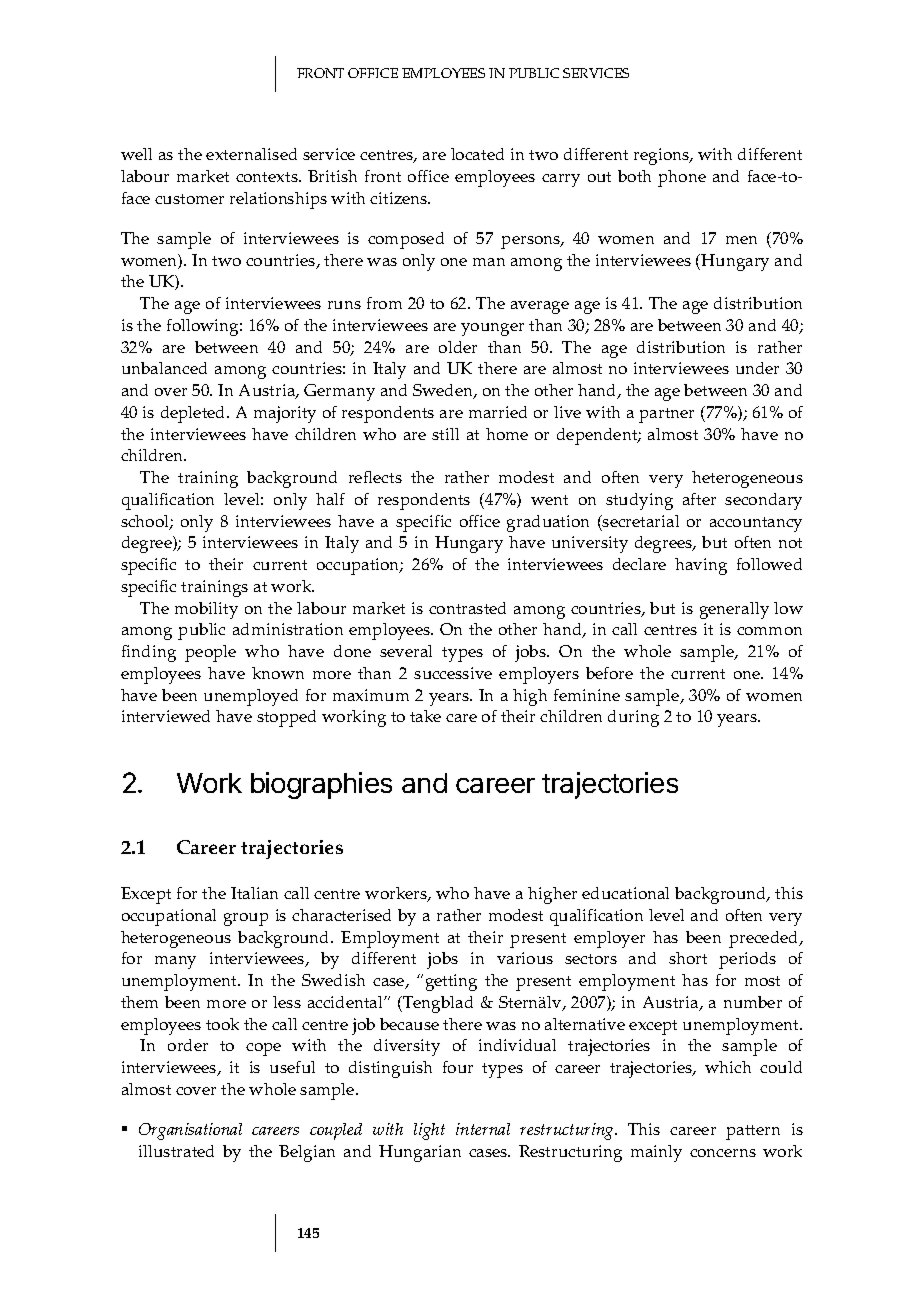  Describe the element at coordinates (682, 178) in the page. I see `phone` at that location.
